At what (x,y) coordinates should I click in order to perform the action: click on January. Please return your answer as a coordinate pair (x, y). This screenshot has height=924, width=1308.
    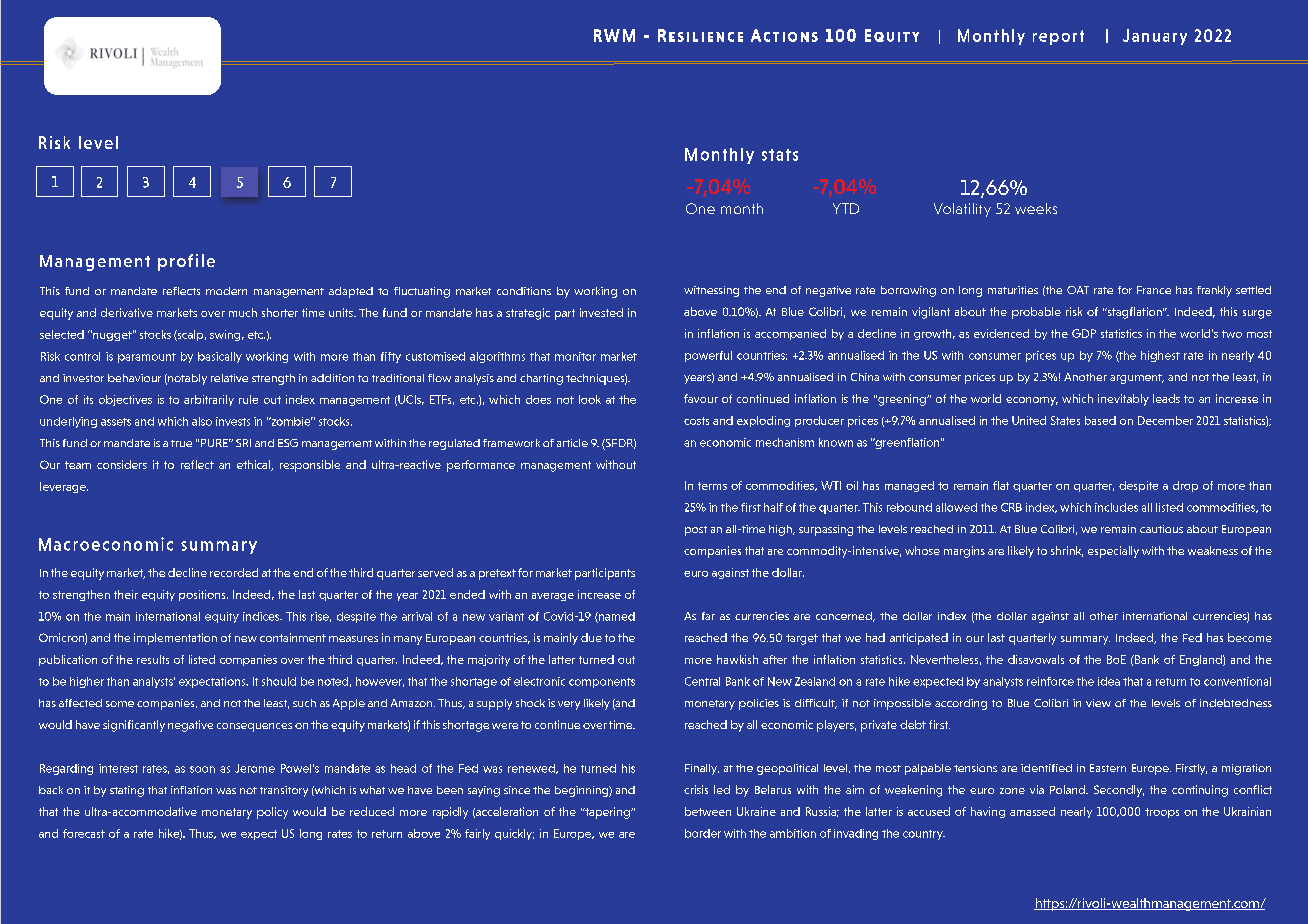
    Looking at the image, I should click on (1155, 37).
